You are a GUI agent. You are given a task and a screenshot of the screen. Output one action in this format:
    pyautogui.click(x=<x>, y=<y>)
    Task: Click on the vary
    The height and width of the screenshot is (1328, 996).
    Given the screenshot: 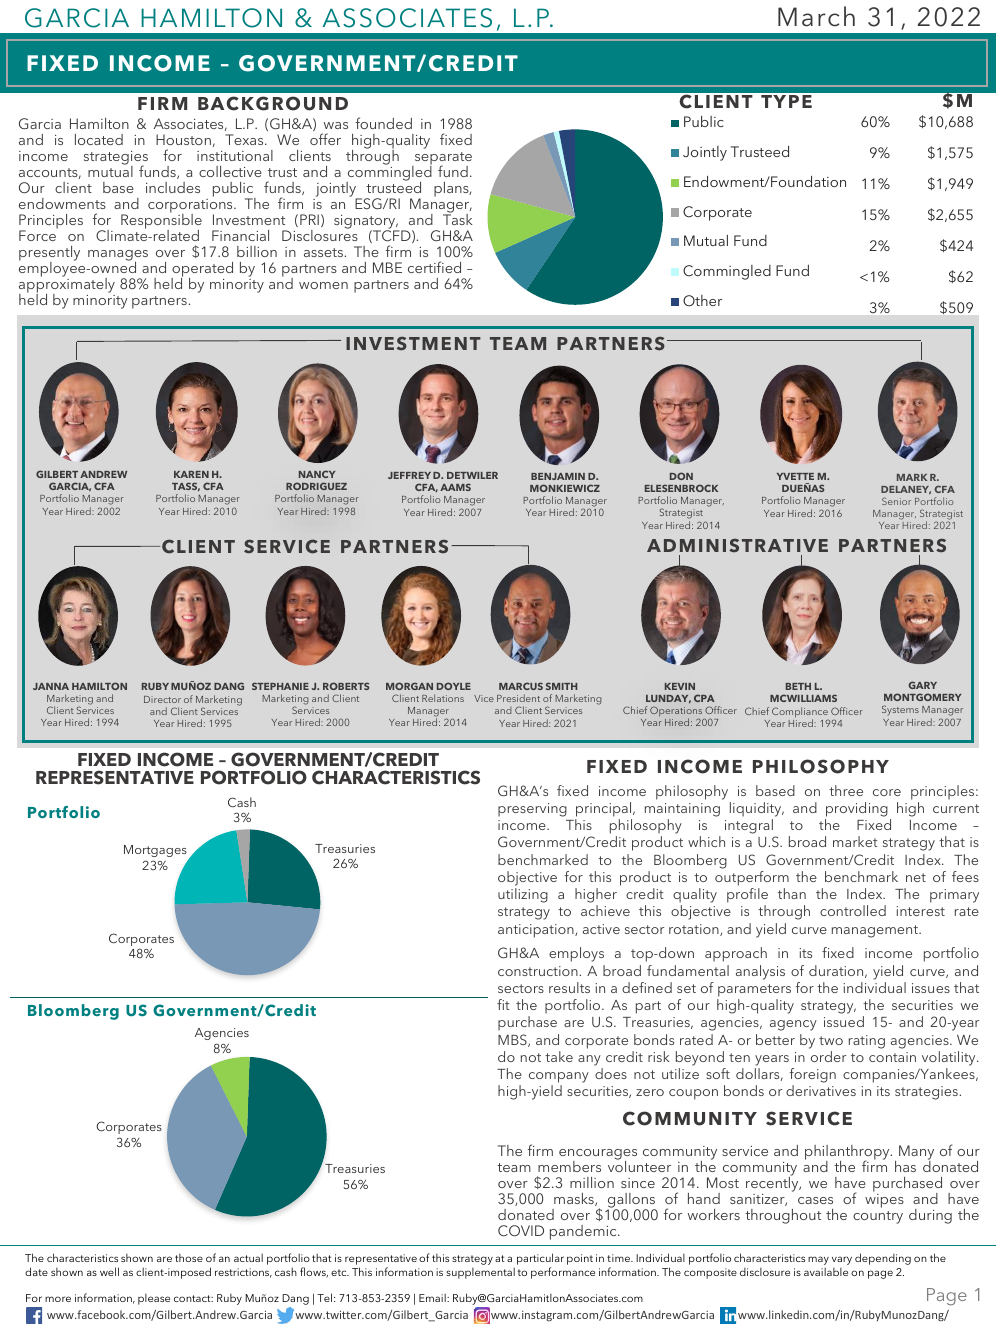 What is the action you would take?
    pyautogui.click(x=842, y=1260)
